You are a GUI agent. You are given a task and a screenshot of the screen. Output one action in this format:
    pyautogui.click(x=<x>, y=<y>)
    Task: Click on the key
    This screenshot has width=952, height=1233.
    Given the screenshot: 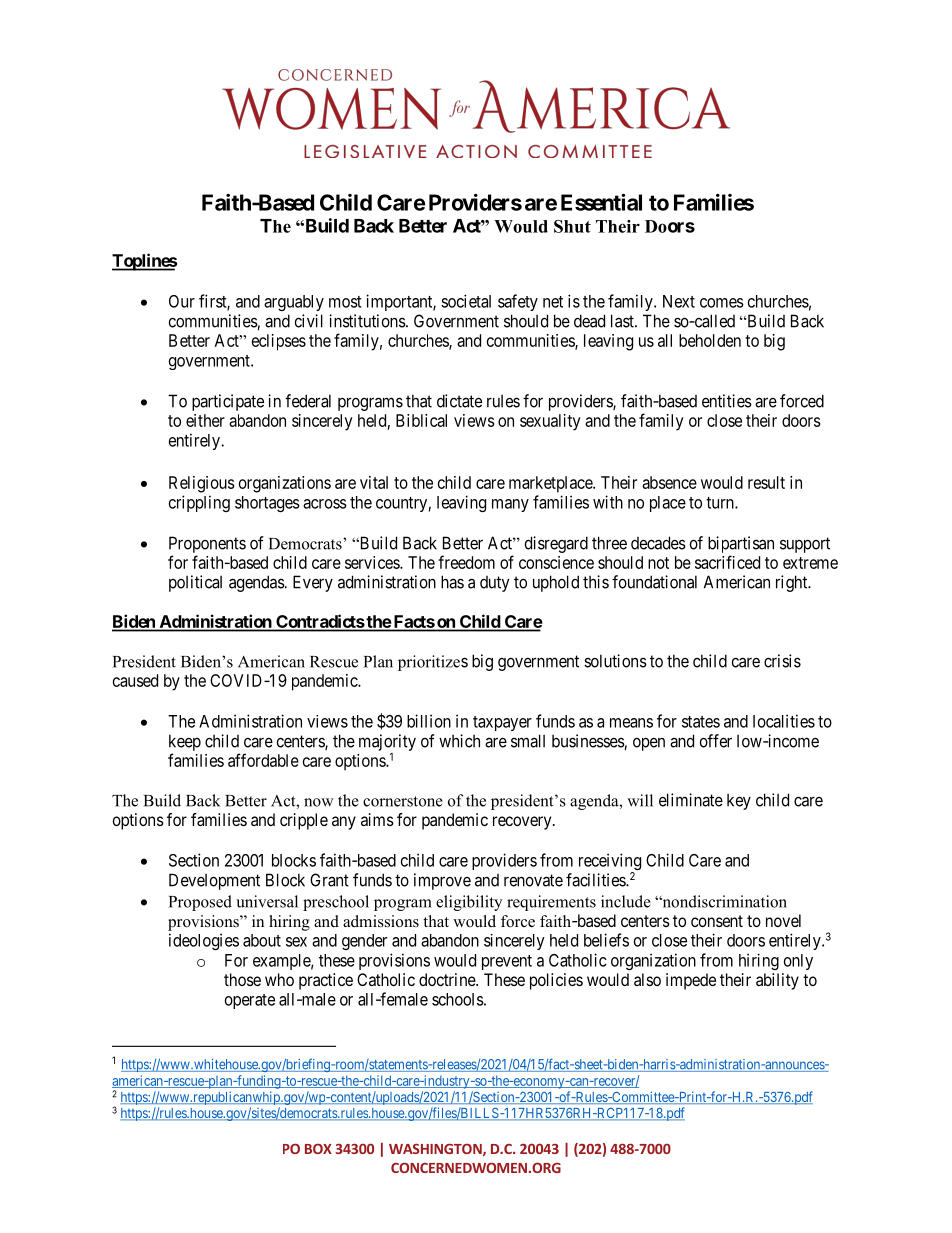 What is the action you would take?
    pyautogui.click(x=739, y=802)
